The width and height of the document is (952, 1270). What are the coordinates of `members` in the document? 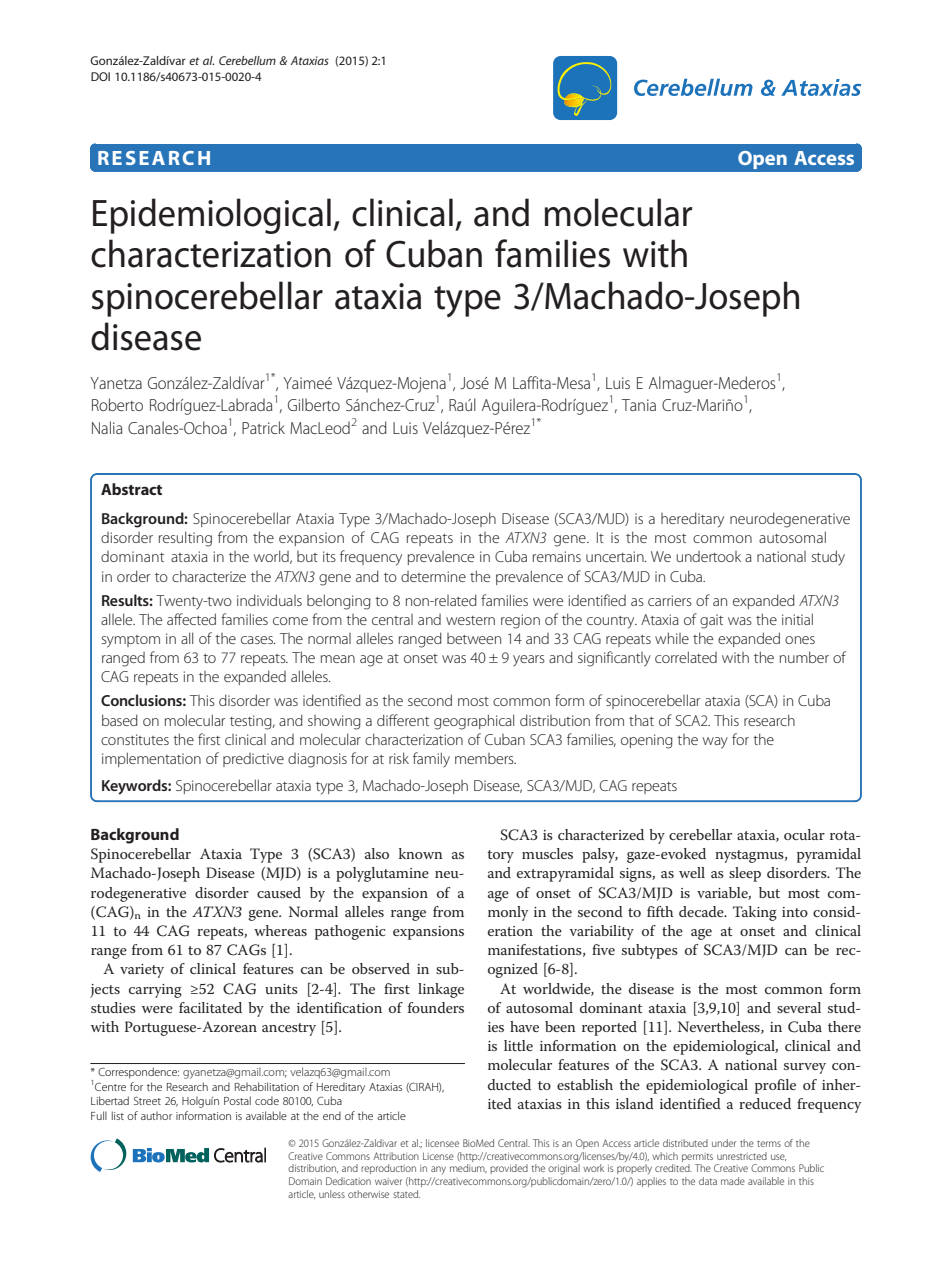 It's located at (485, 758).
